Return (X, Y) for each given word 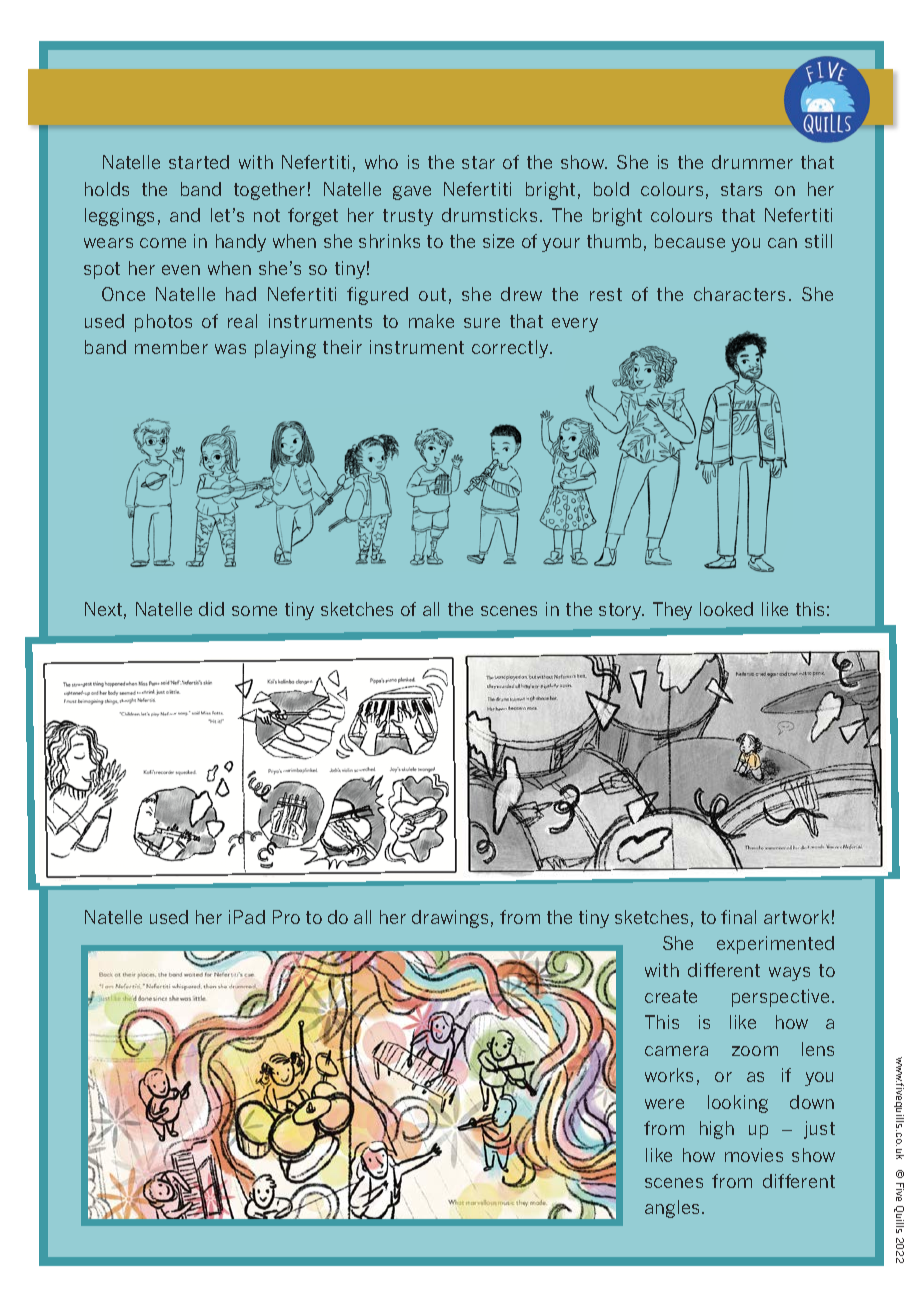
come (163, 243)
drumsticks (489, 215)
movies (754, 1155)
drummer (752, 162)
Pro (286, 917)
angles (674, 1209)
